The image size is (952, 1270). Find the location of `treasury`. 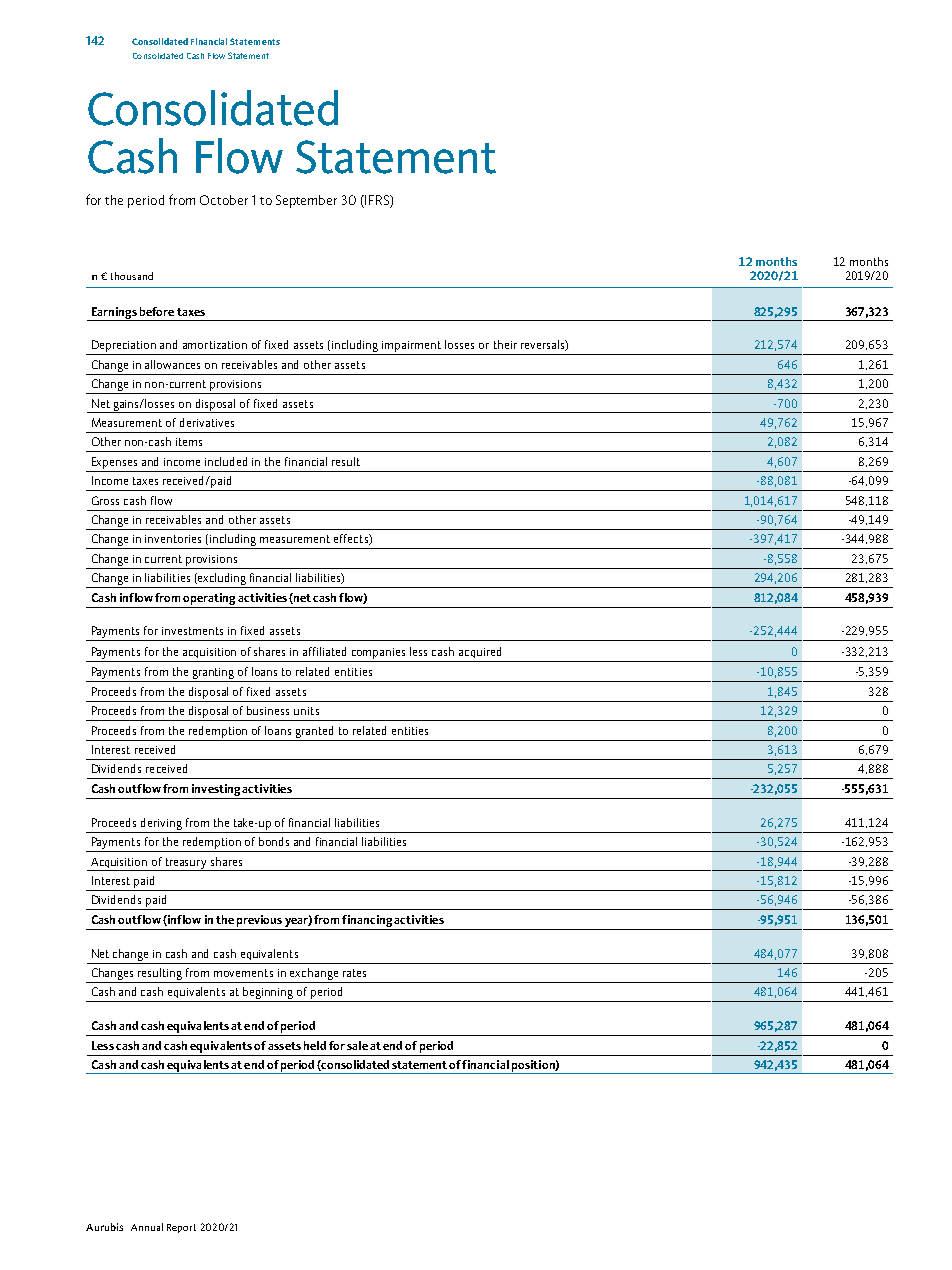

treasury is located at coordinates (186, 864).
